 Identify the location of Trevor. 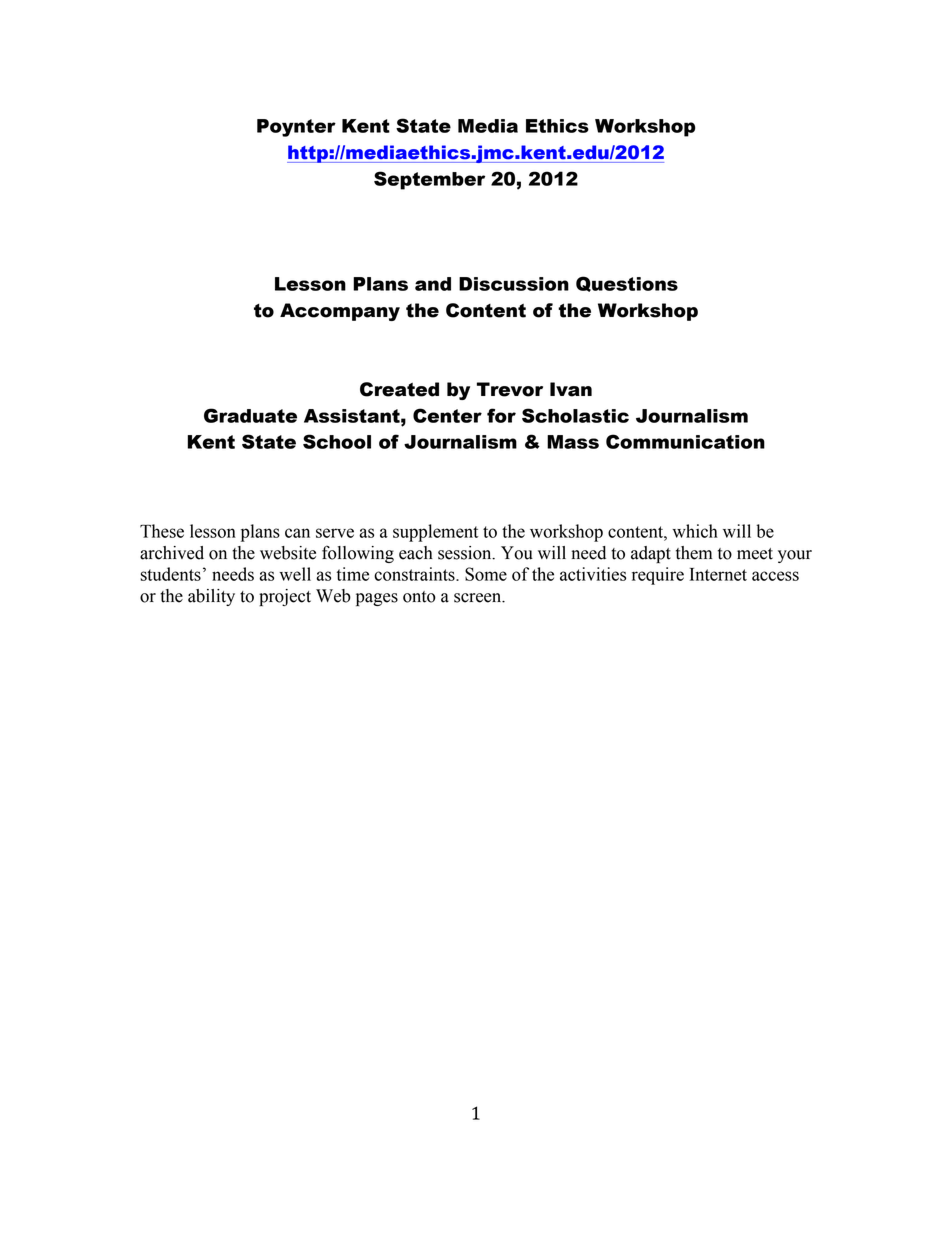
(510, 389).
